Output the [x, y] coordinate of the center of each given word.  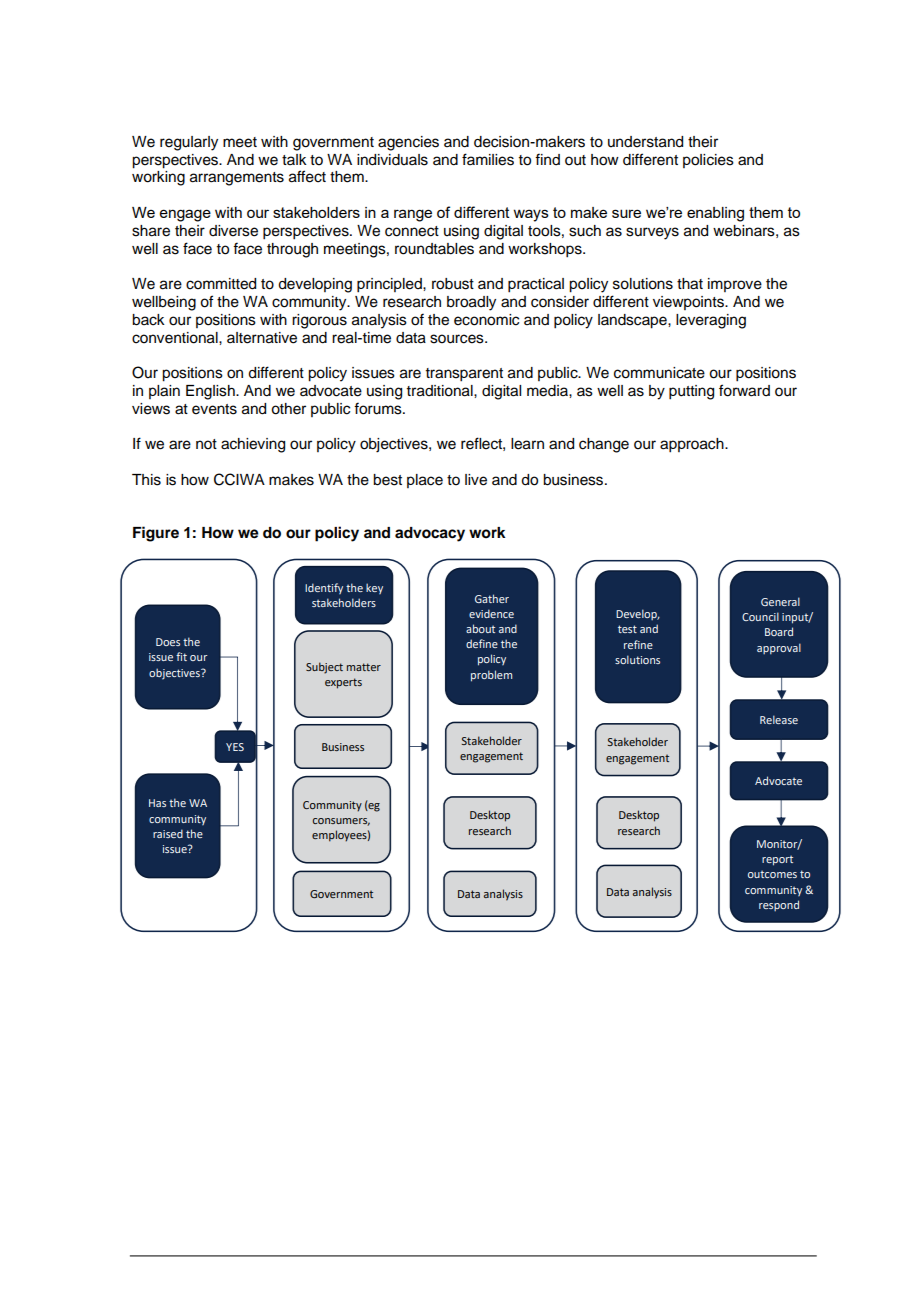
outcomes [772, 874]
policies [708, 161]
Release [779, 719]
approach [693, 445]
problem [491, 676]
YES [235, 747]
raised [168, 833]
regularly [189, 143]
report [777, 860]
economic [486, 320]
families [488, 159]
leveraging [711, 321]
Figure [156, 534]
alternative [262, 338]
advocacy [430, 534]
